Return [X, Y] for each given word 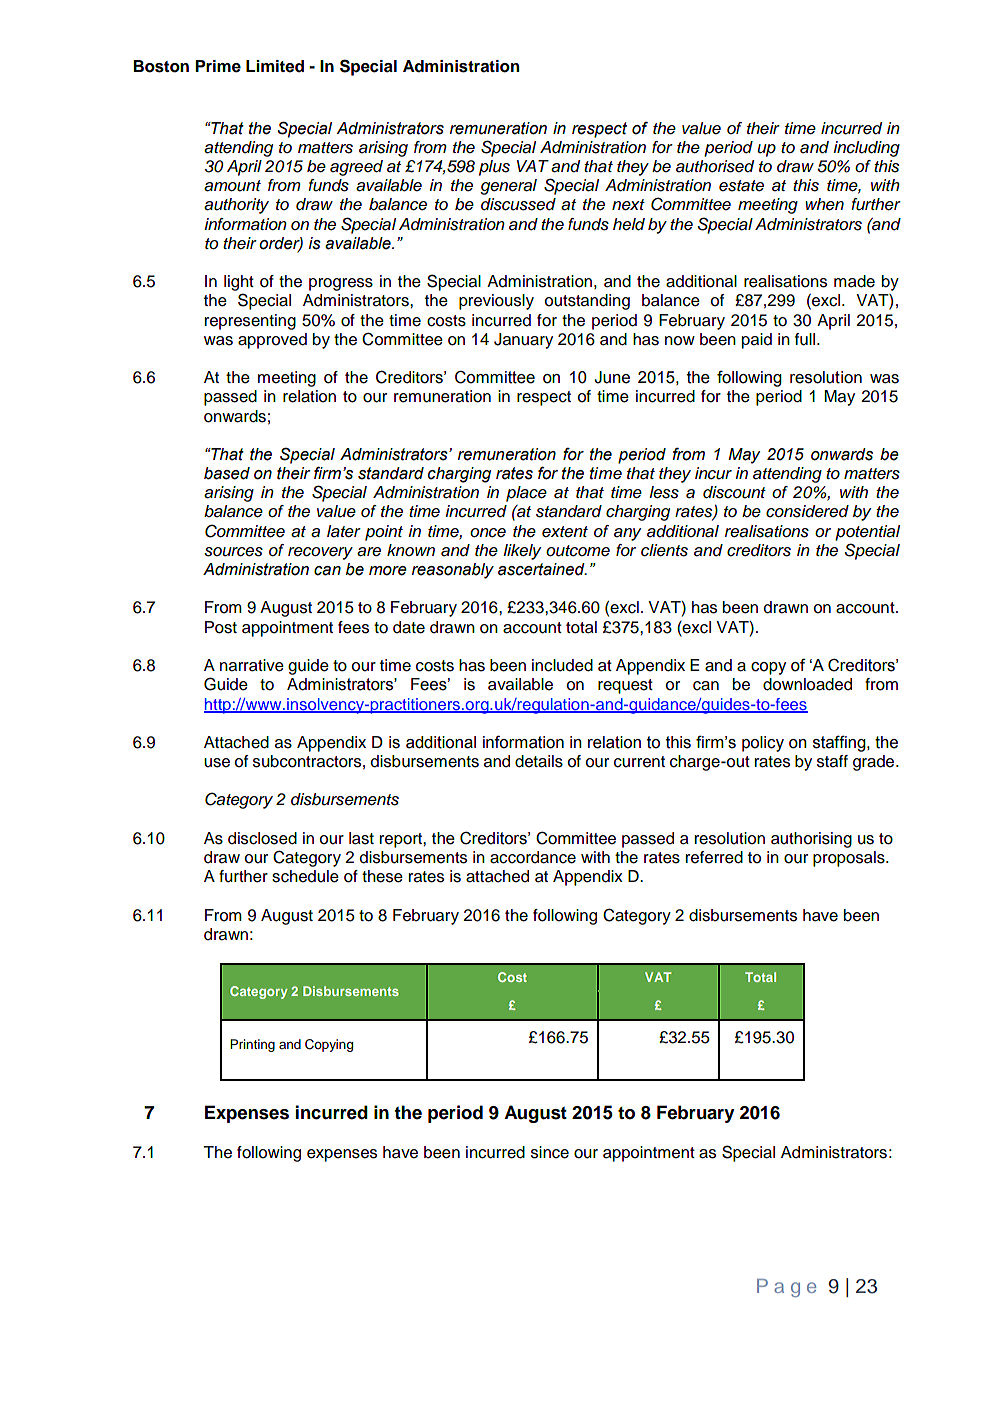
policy [763, 744]
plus [494, 168]
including [866, 149]
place [526, 494]
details [539, 761]
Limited [275, 66]
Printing [252, 1045]
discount [734, 492]
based [227, 473]
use [217, 763]
